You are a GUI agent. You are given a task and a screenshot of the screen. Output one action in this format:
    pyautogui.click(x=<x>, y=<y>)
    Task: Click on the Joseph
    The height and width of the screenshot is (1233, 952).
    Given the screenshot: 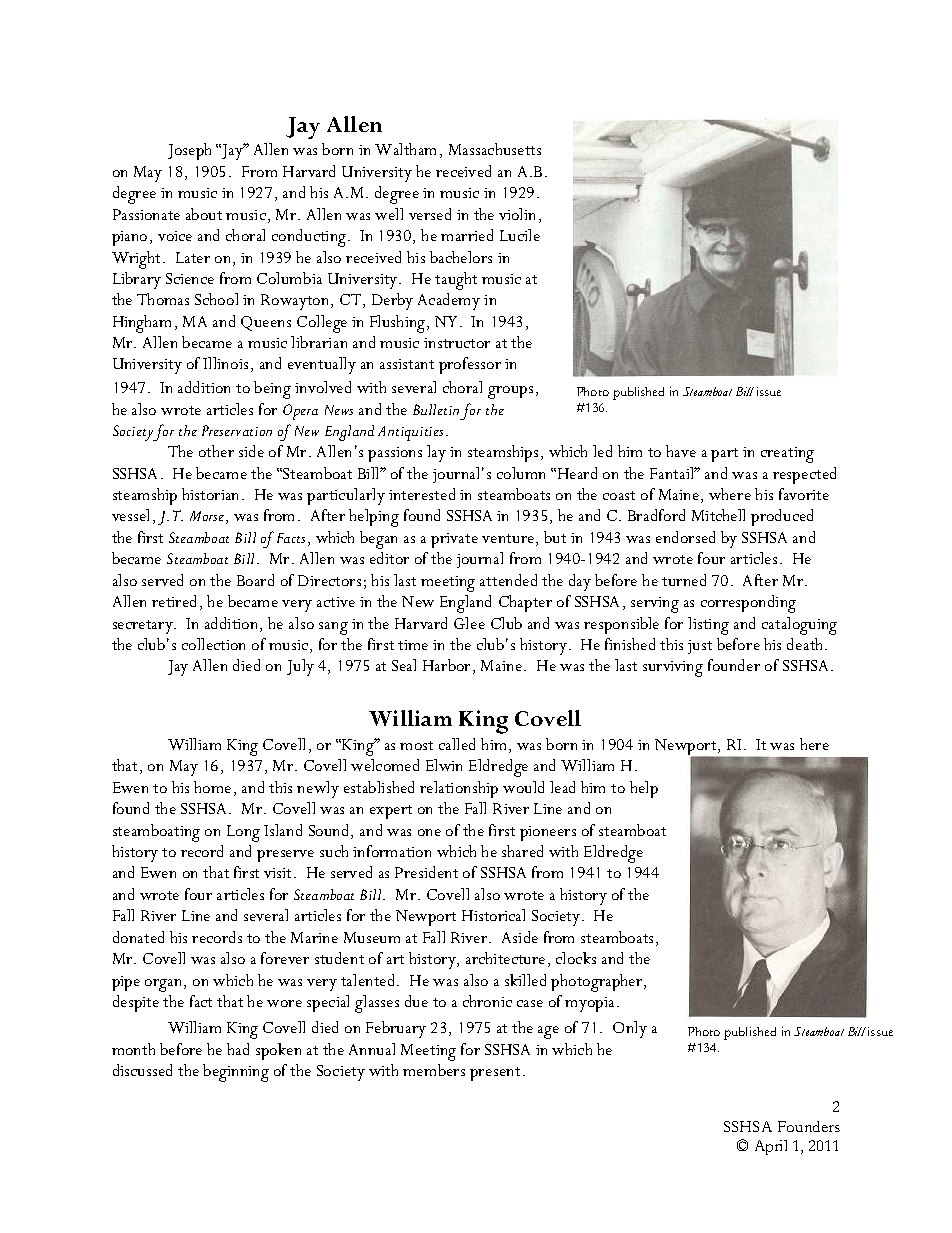 What is the action you would take?
    pyautogui.click(x=189, y=151)
